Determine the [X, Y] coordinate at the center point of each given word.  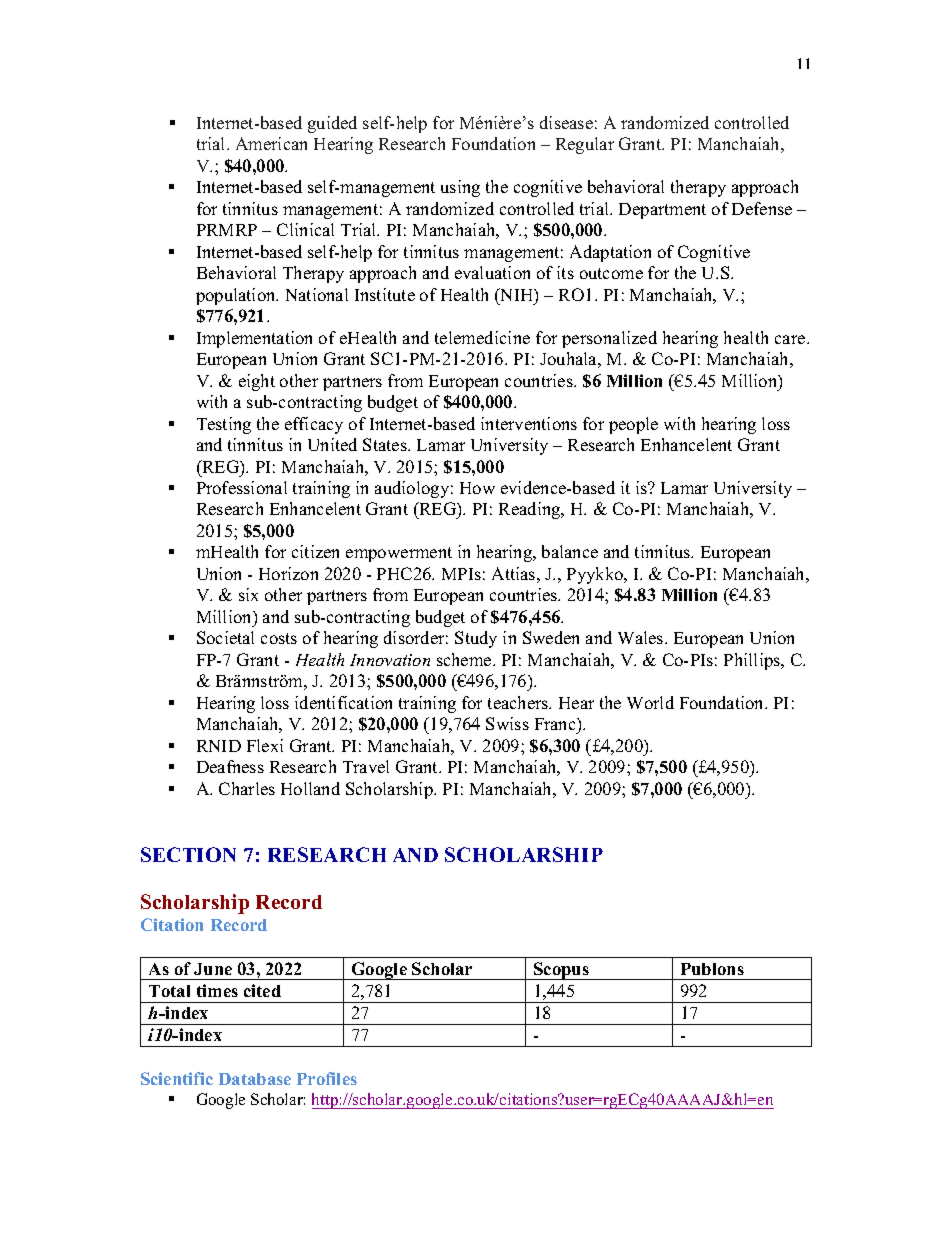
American [271, 143]
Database [255, 1079]
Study [476, 639]
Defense [762, 208]
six [248, 594]
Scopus [561, 971]
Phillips [753, 661]
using [460, 188]
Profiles [327, 1078]
